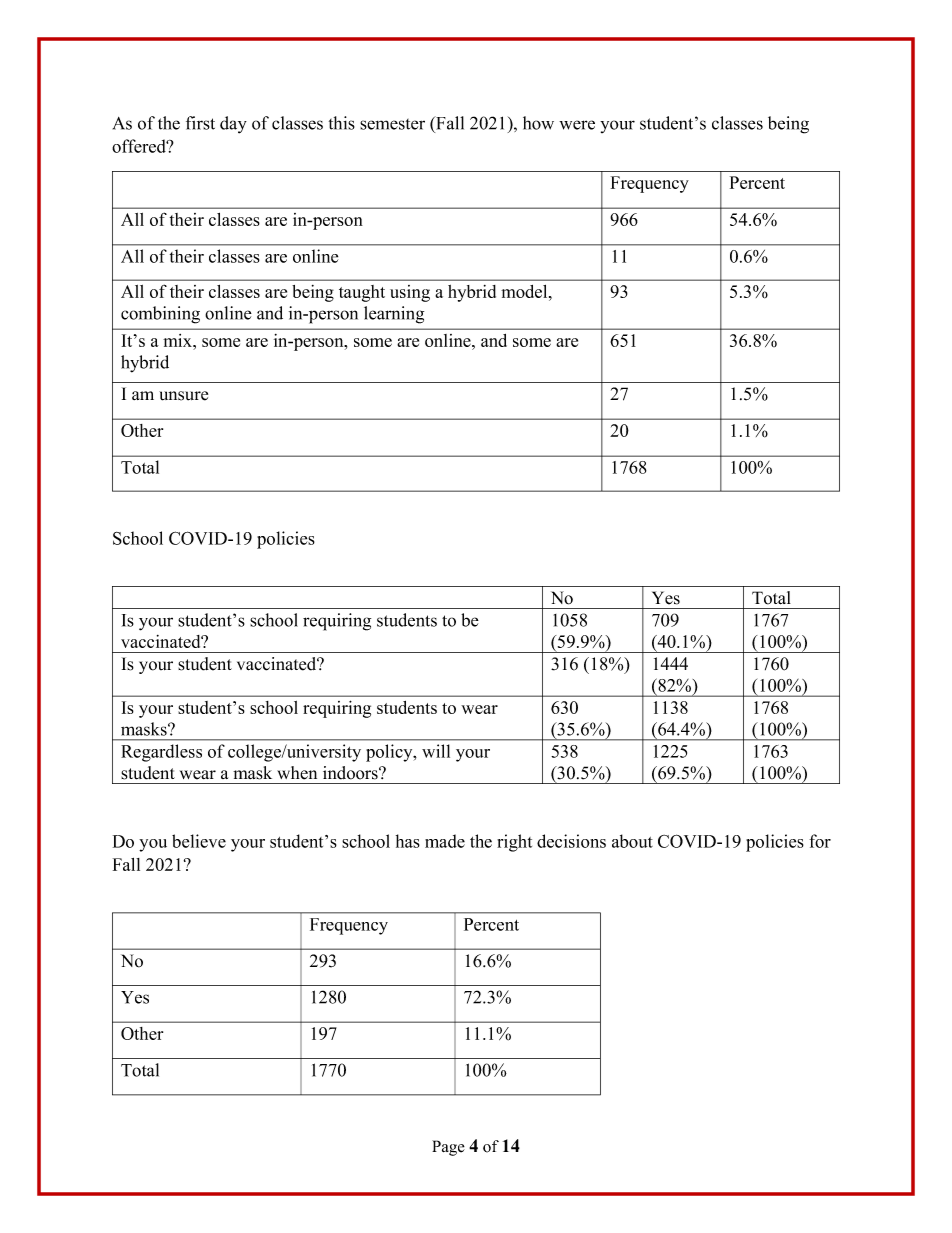 The width and height of the screenshot is (952, 1233). Describe the element at coordinates (538, 123) in the screenshot. I see `how` at that location.
